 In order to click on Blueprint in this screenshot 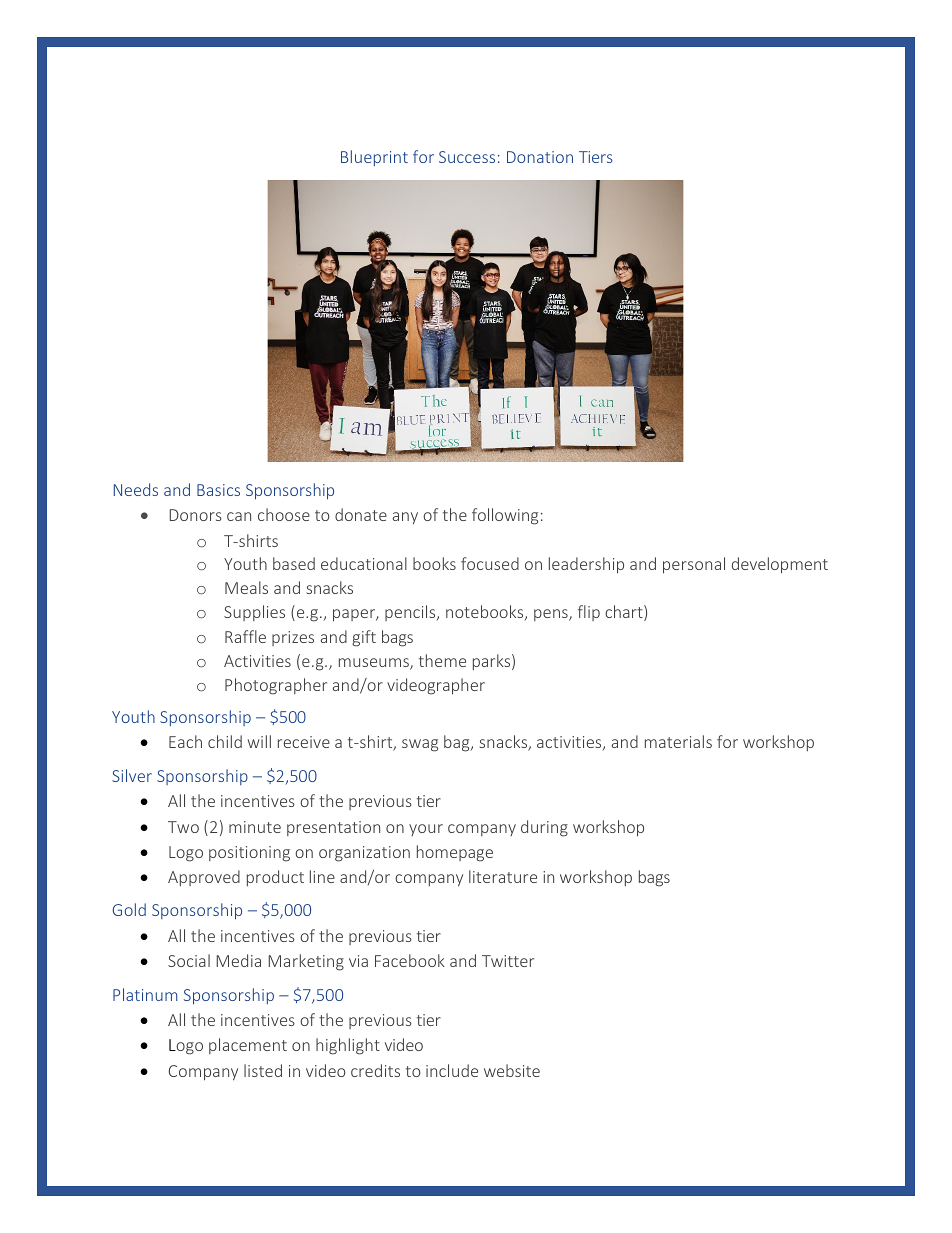, I will do `click(374, 158)`.
